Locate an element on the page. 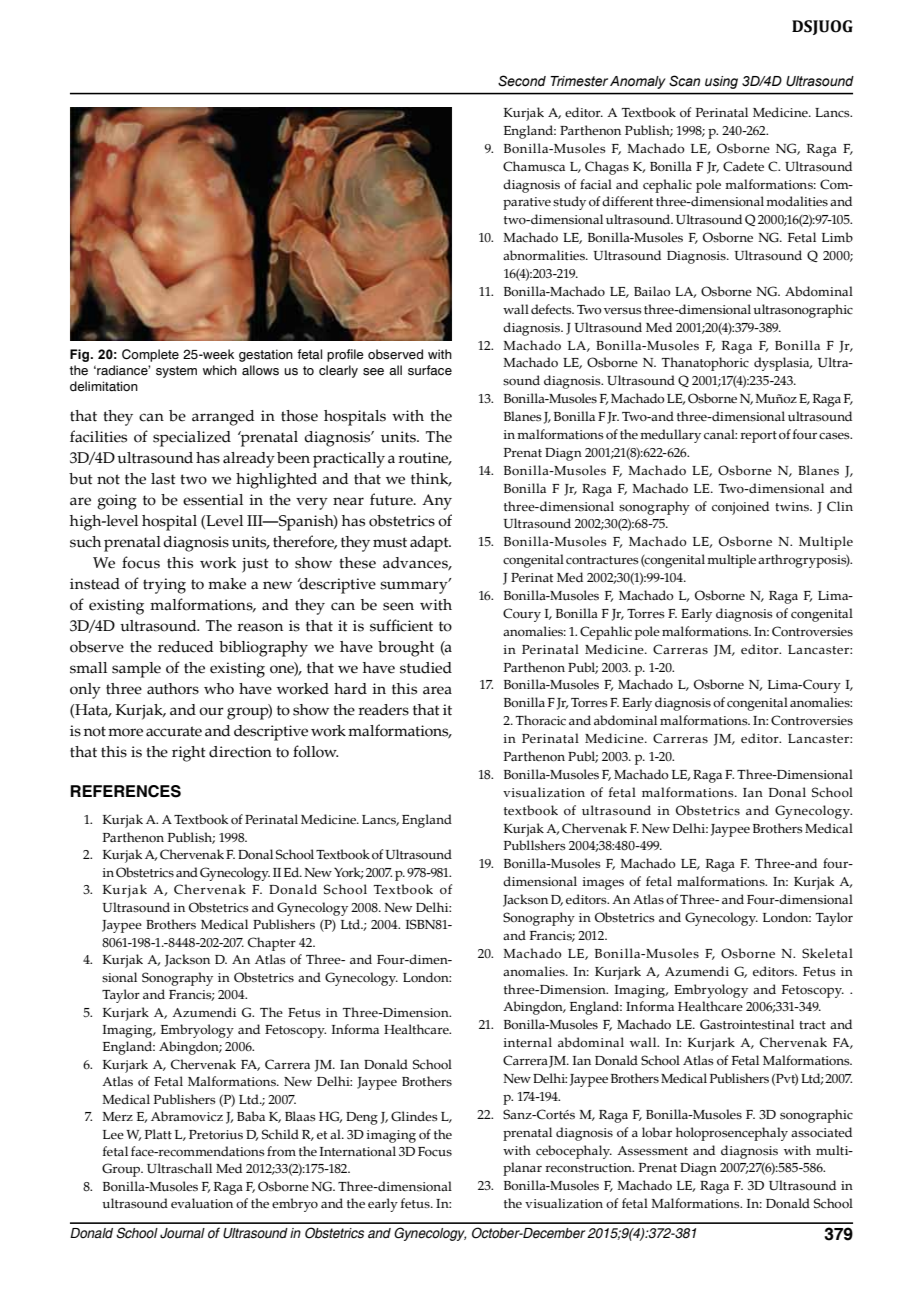 This page has height=1316, width=923. conjoined is located at coordinates (740, 508).
